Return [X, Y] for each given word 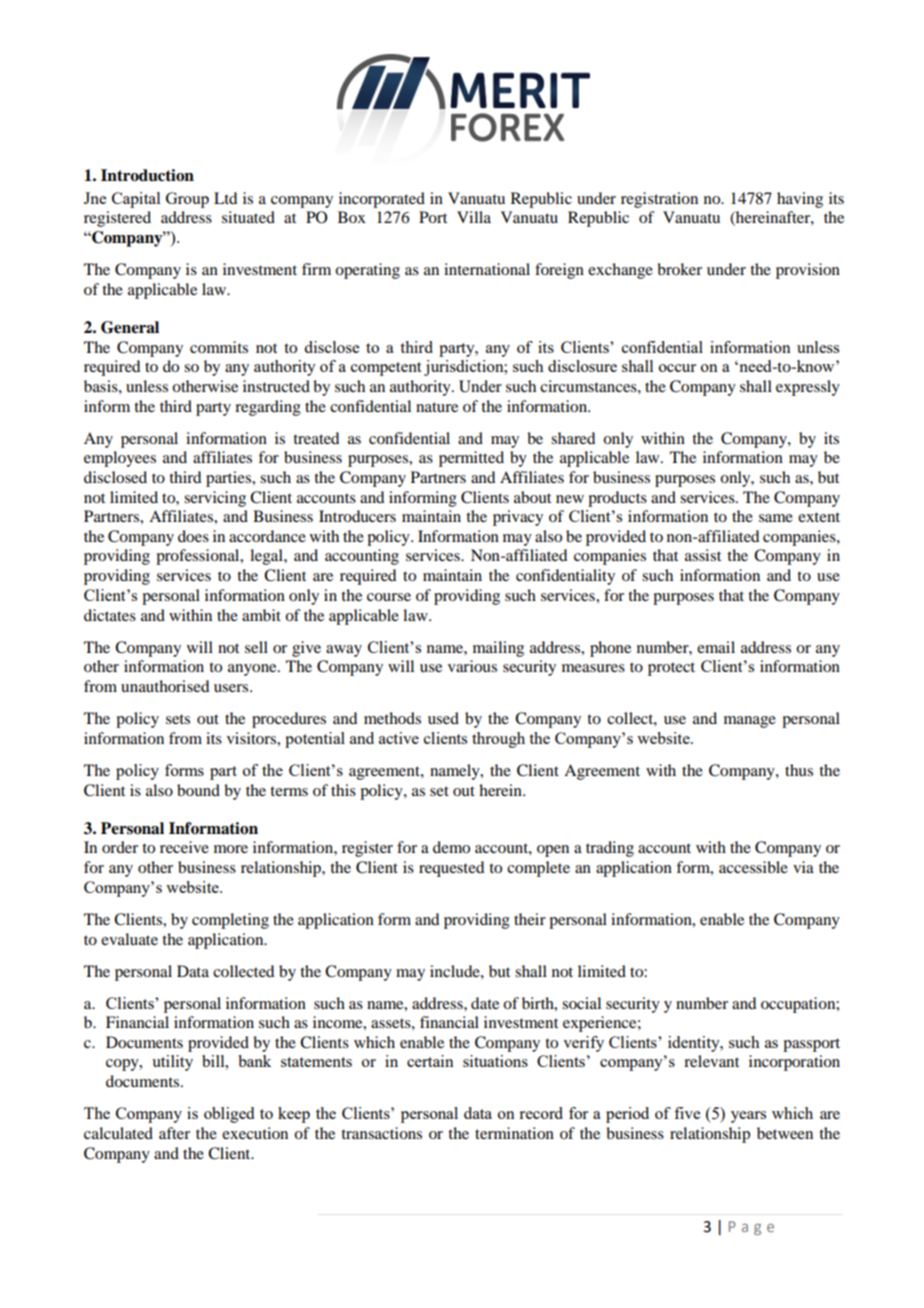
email [716, 647]
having [800, 200]
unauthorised [165, 686]
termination [514, 1133]
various [472, 666]
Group [187, 200]
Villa [474, 217]
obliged [229, 1115]
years [748, 1117]
